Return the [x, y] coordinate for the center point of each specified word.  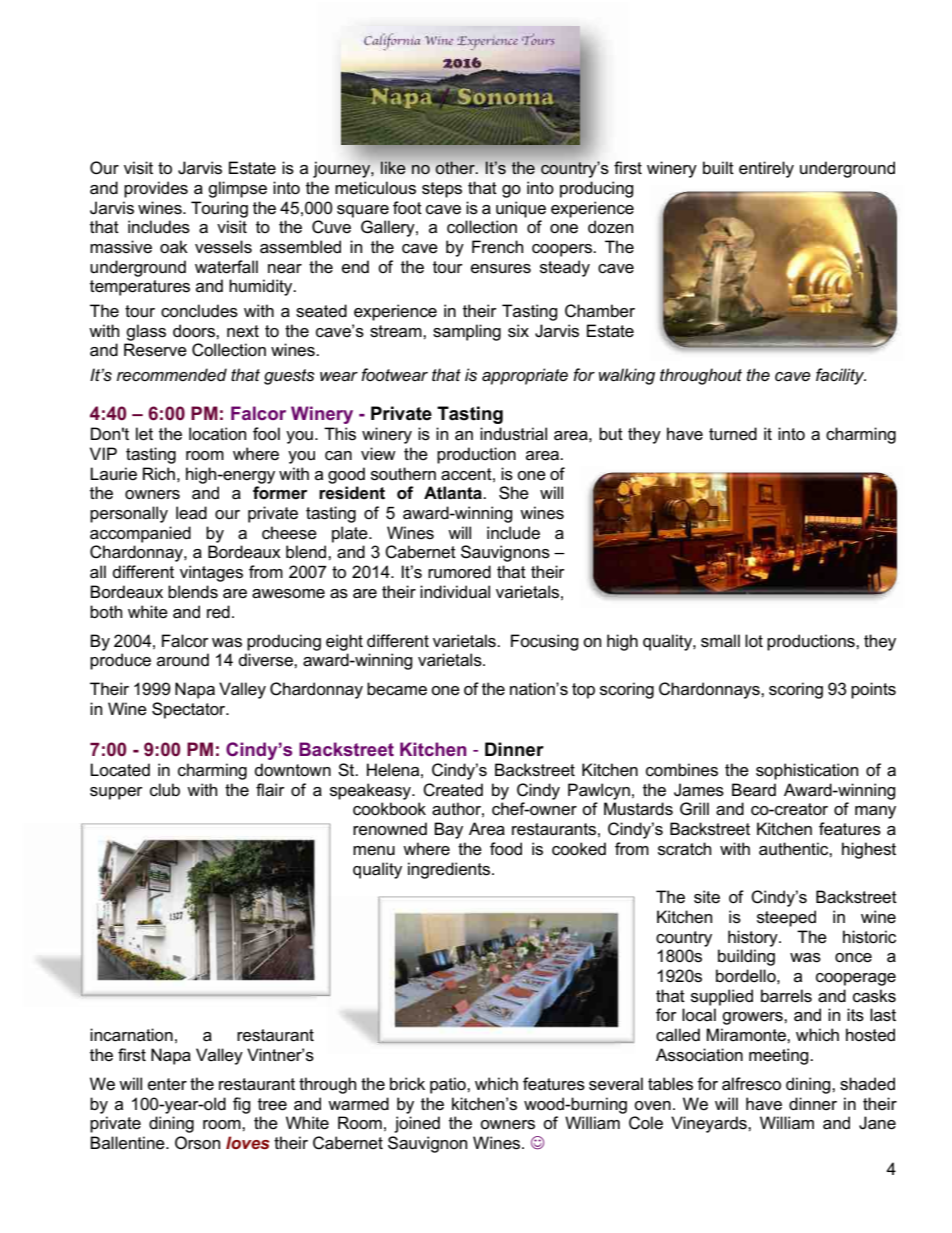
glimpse [237, 189]
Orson [197, 1143]
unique [521, 209]
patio [449, 1085]
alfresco [751, 1084]
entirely [766, 169]
